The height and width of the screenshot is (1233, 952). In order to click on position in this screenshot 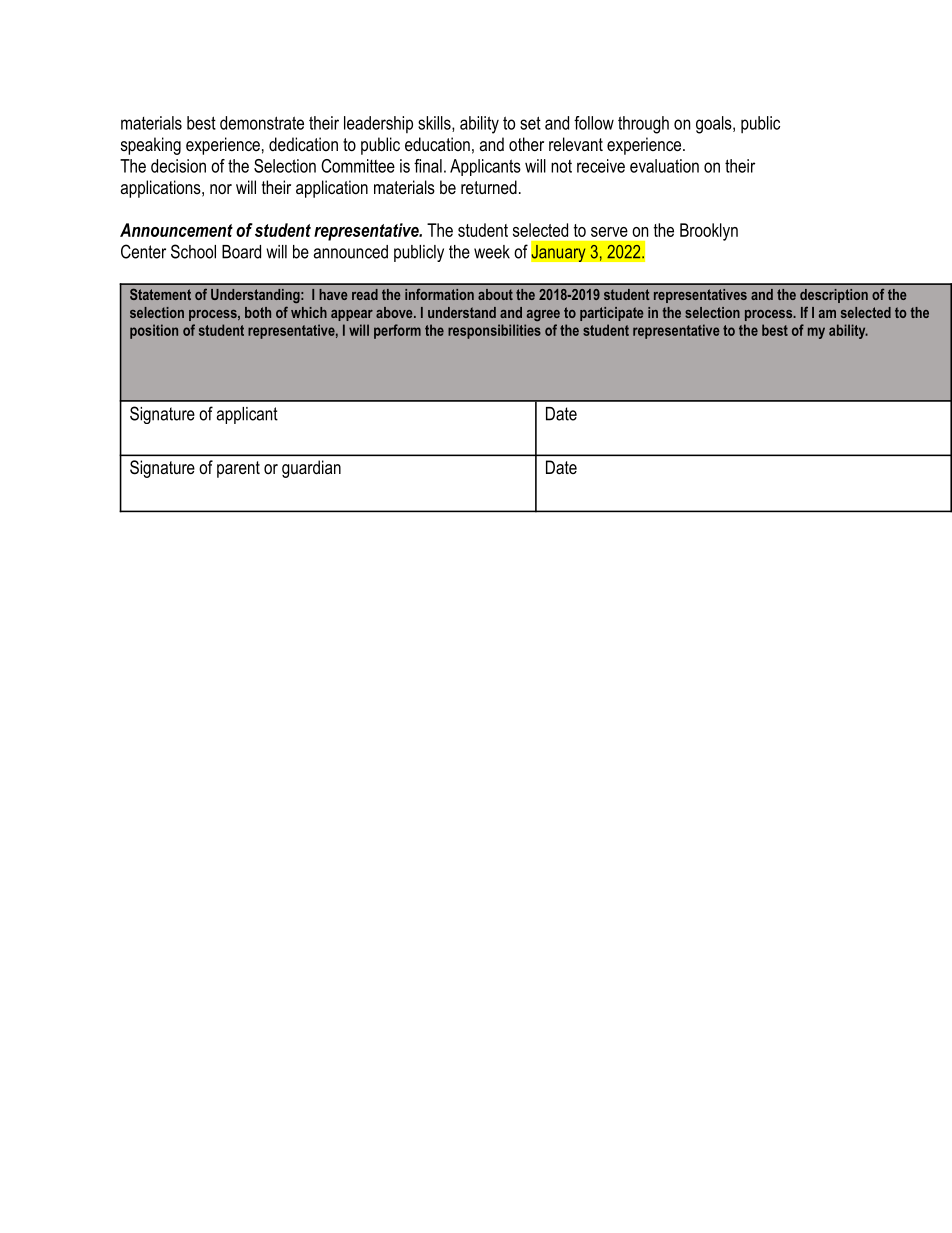, I will do `click(154, 331)`.
